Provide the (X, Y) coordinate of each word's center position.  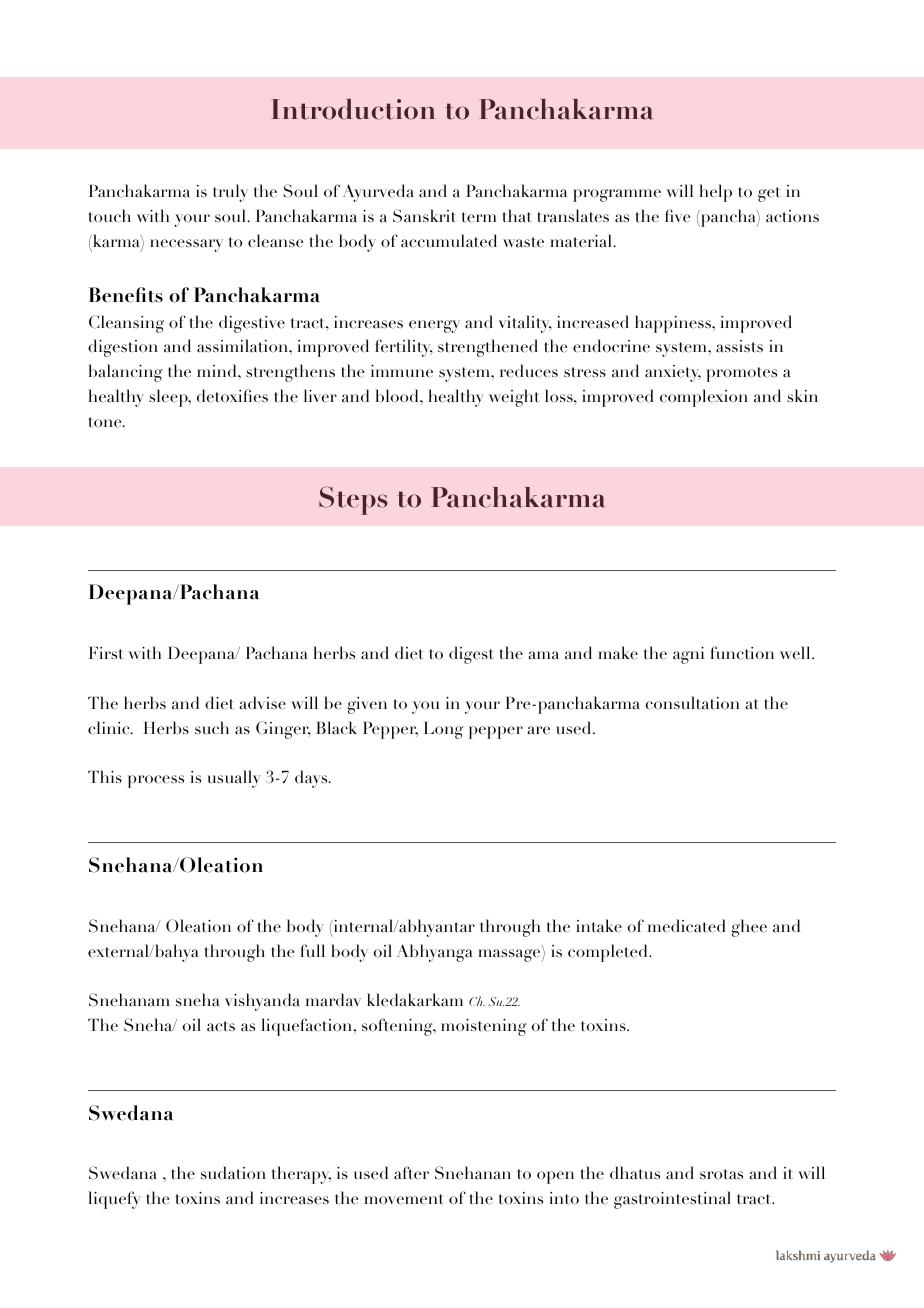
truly (230, 193)
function (742, 653)
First (106, 653)
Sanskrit (424, 216)
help (715, 193)
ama (543, 655)
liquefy (115, 1200)
